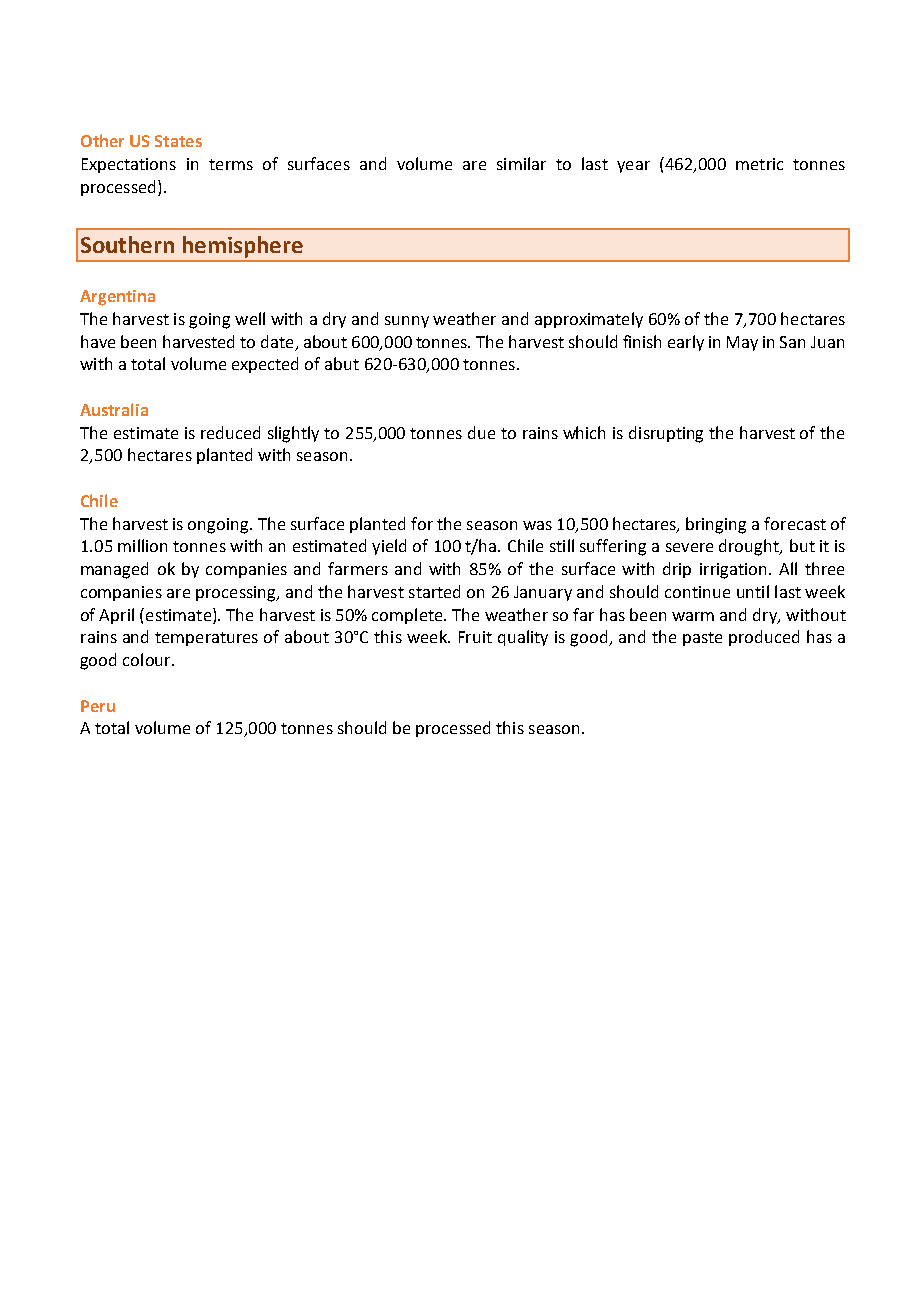  What do you see at coordinates (148, 659) in the screenshot?
I see `colour` at bounding box center [148, 659].
